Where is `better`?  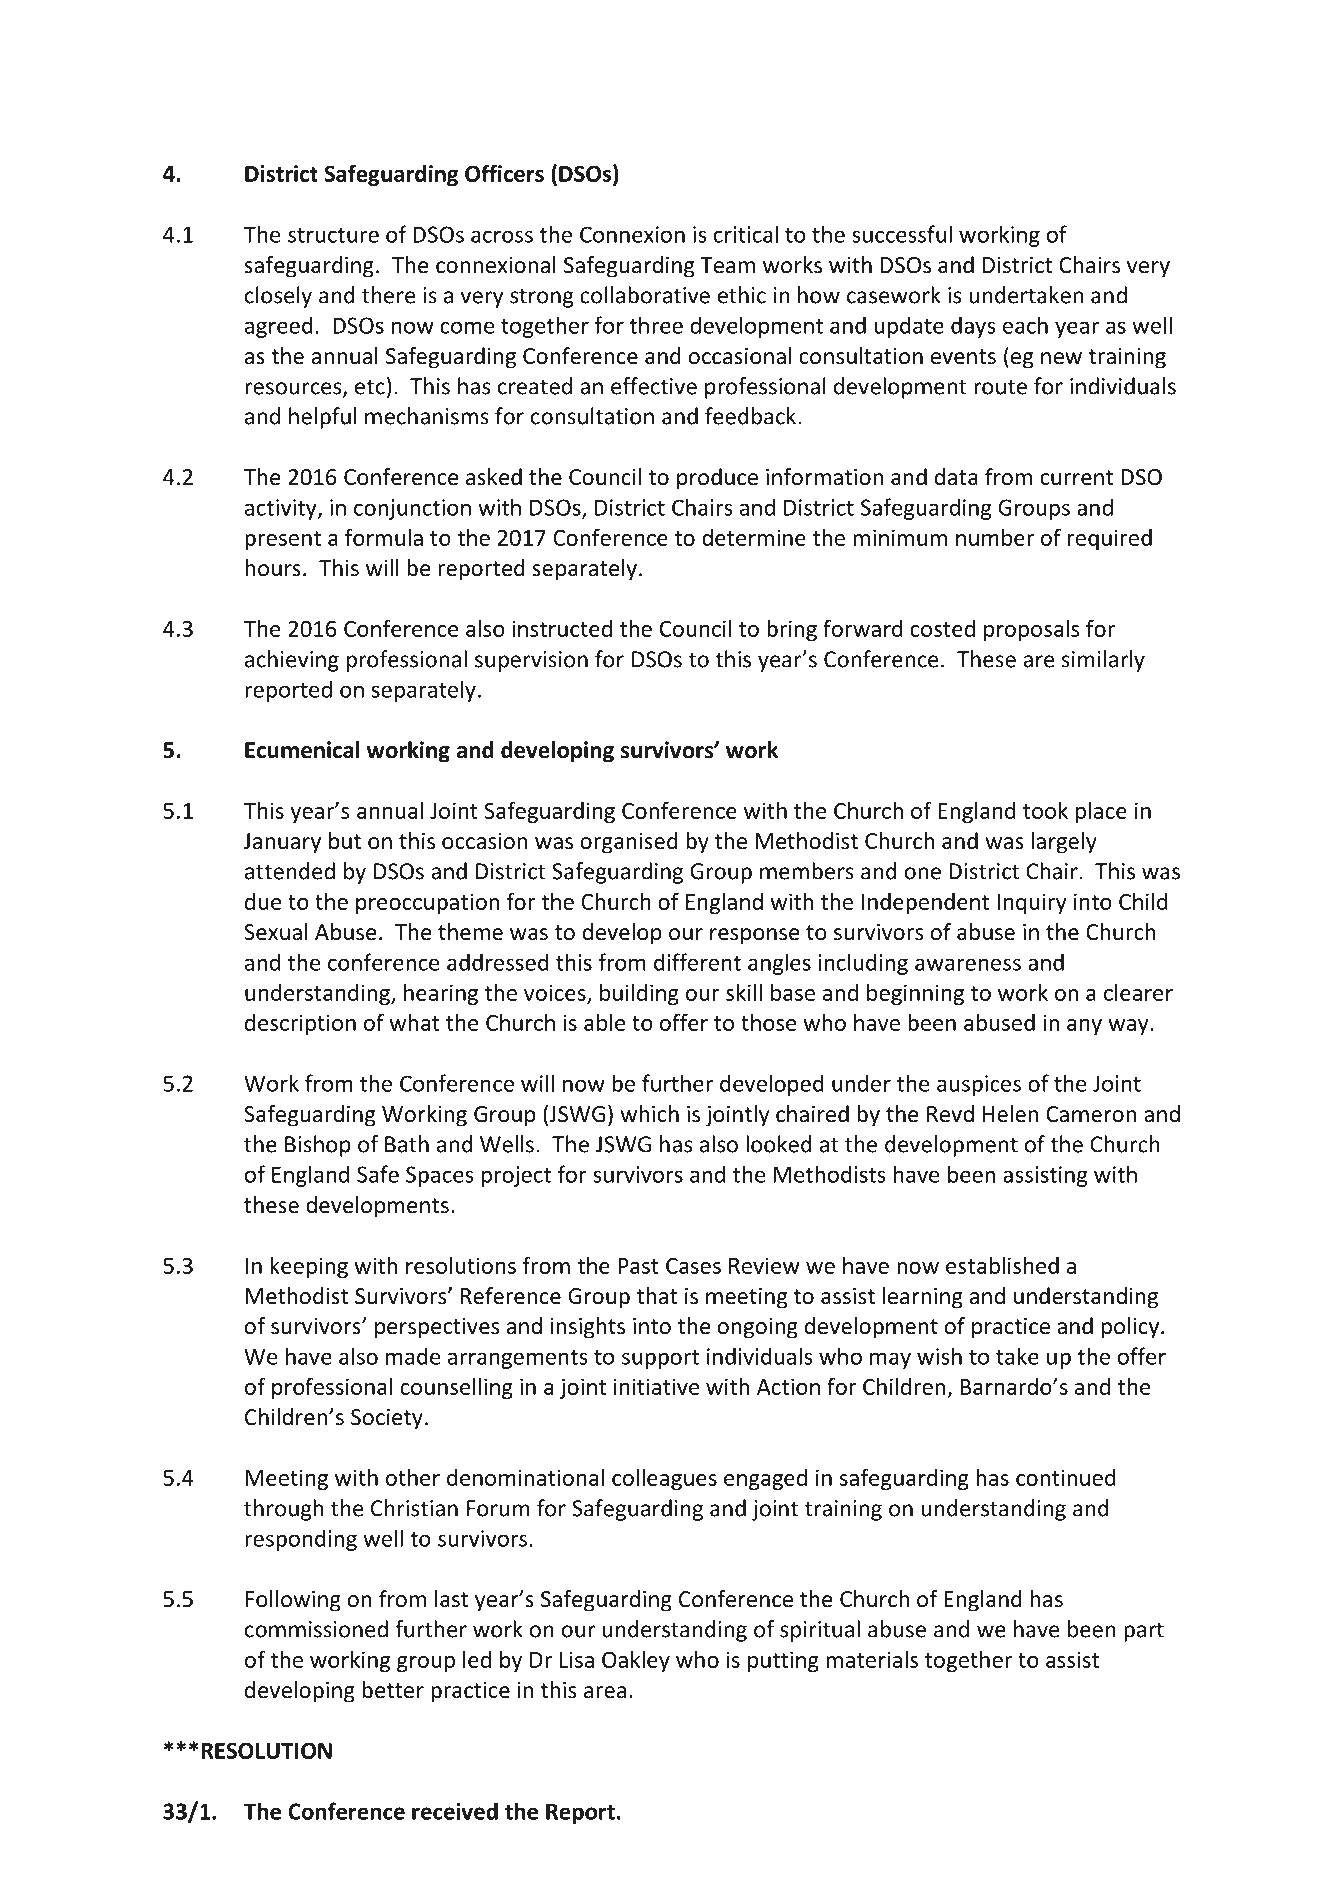 better is located at coordinates (393, 1690).
